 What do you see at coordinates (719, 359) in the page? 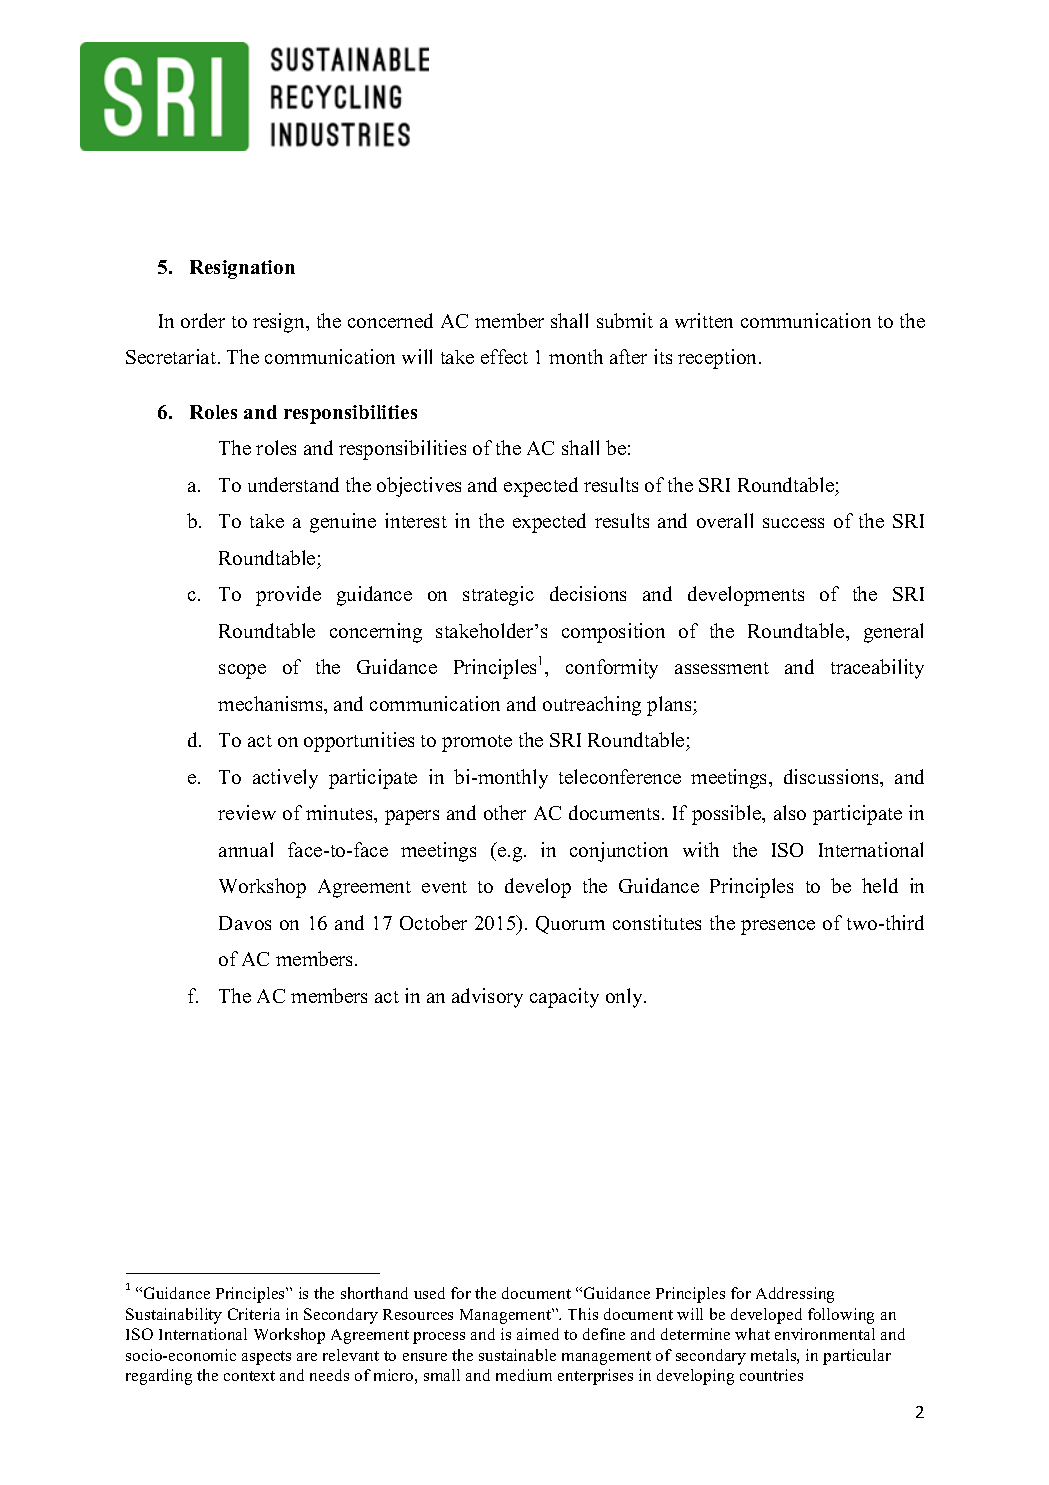
I see `reception` at bounding box center [719, 359].
